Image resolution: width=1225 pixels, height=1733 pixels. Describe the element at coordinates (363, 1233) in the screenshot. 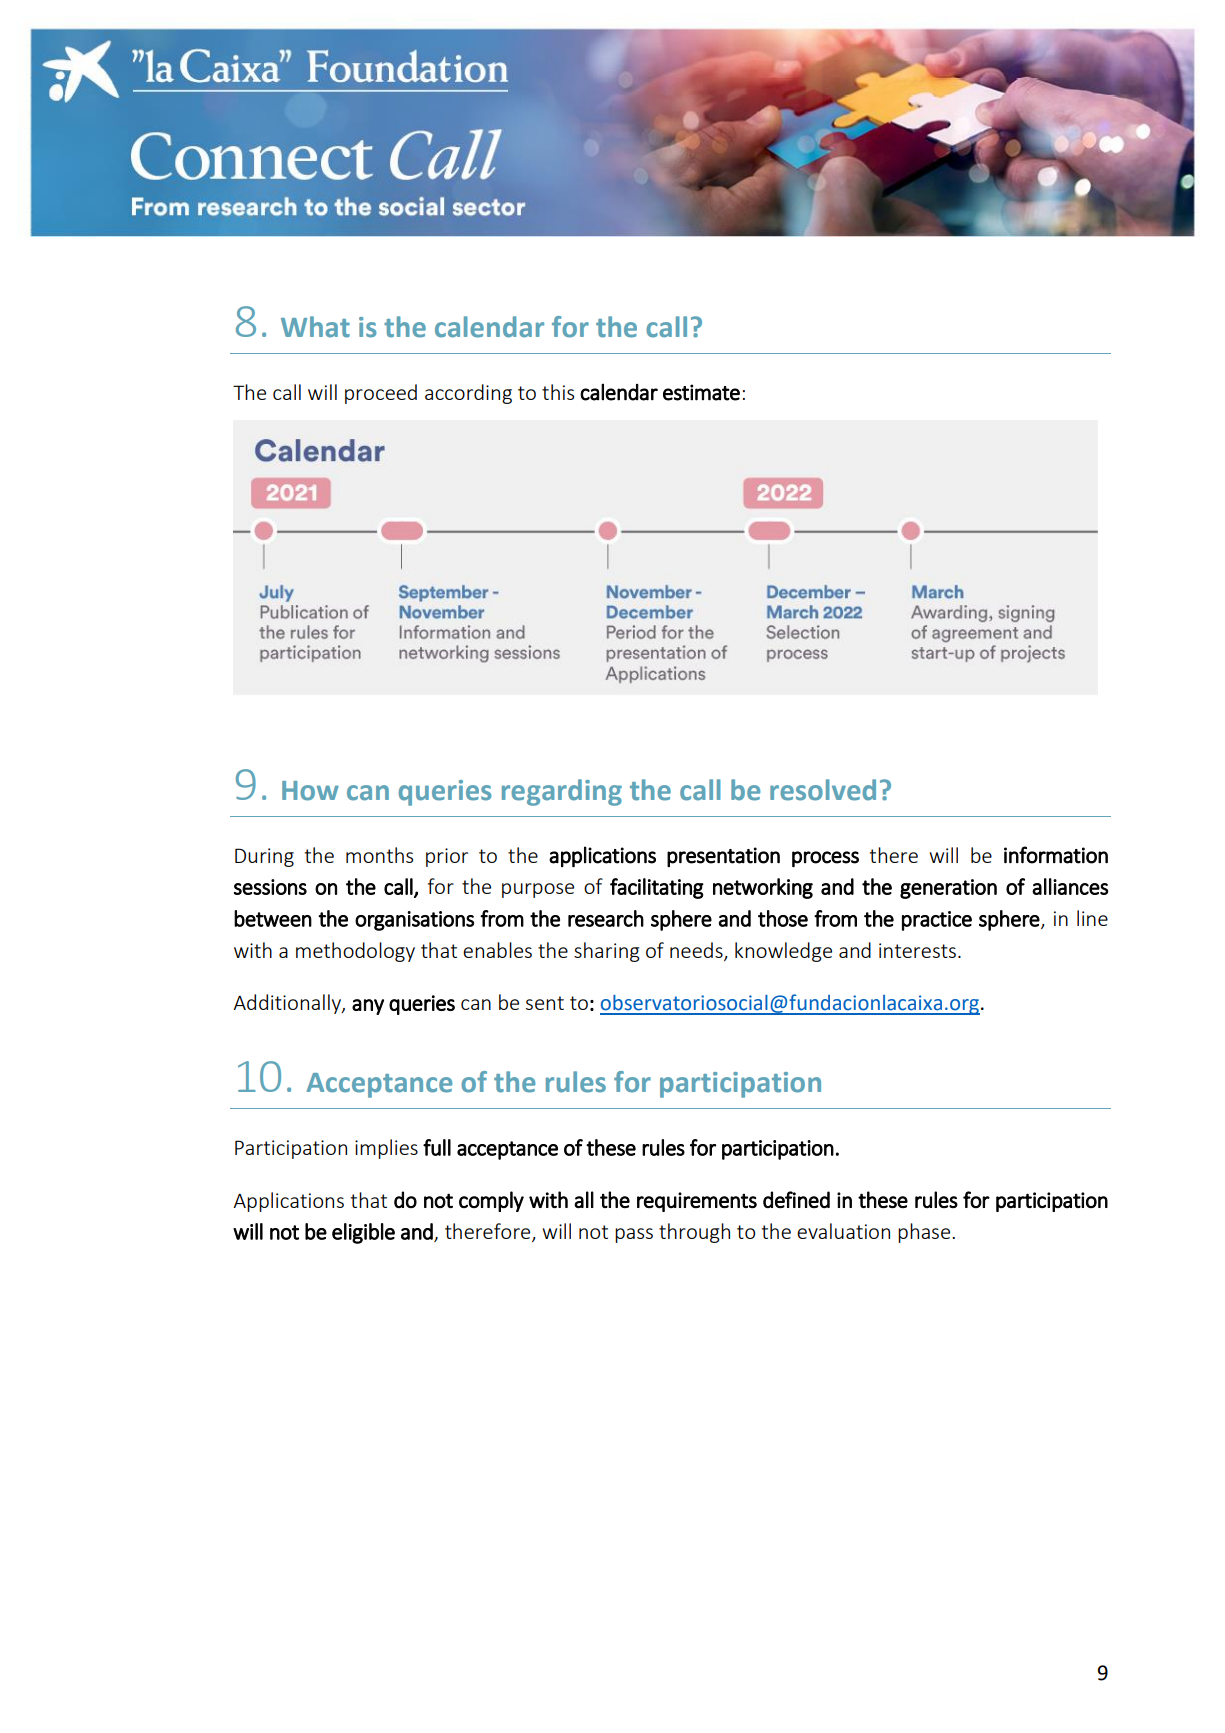

I see `eligible` at that location.
